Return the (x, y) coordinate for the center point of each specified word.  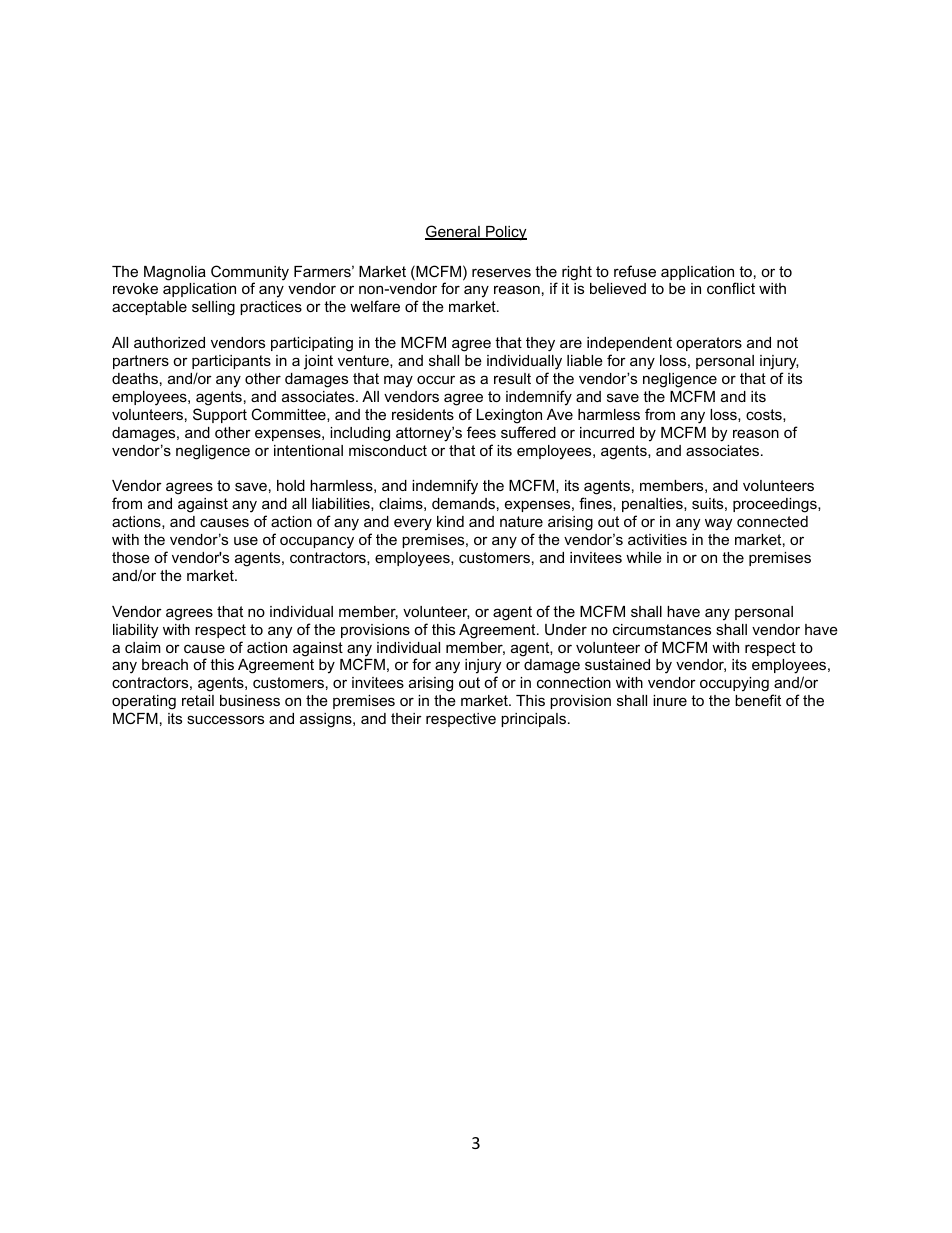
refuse (635, 271)
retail (198, 700)
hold (291, 485)
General (453, 232)
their (406, 718)
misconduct (388, 450)
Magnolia (175, 273)
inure (670, 700)
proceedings (776, 505)
